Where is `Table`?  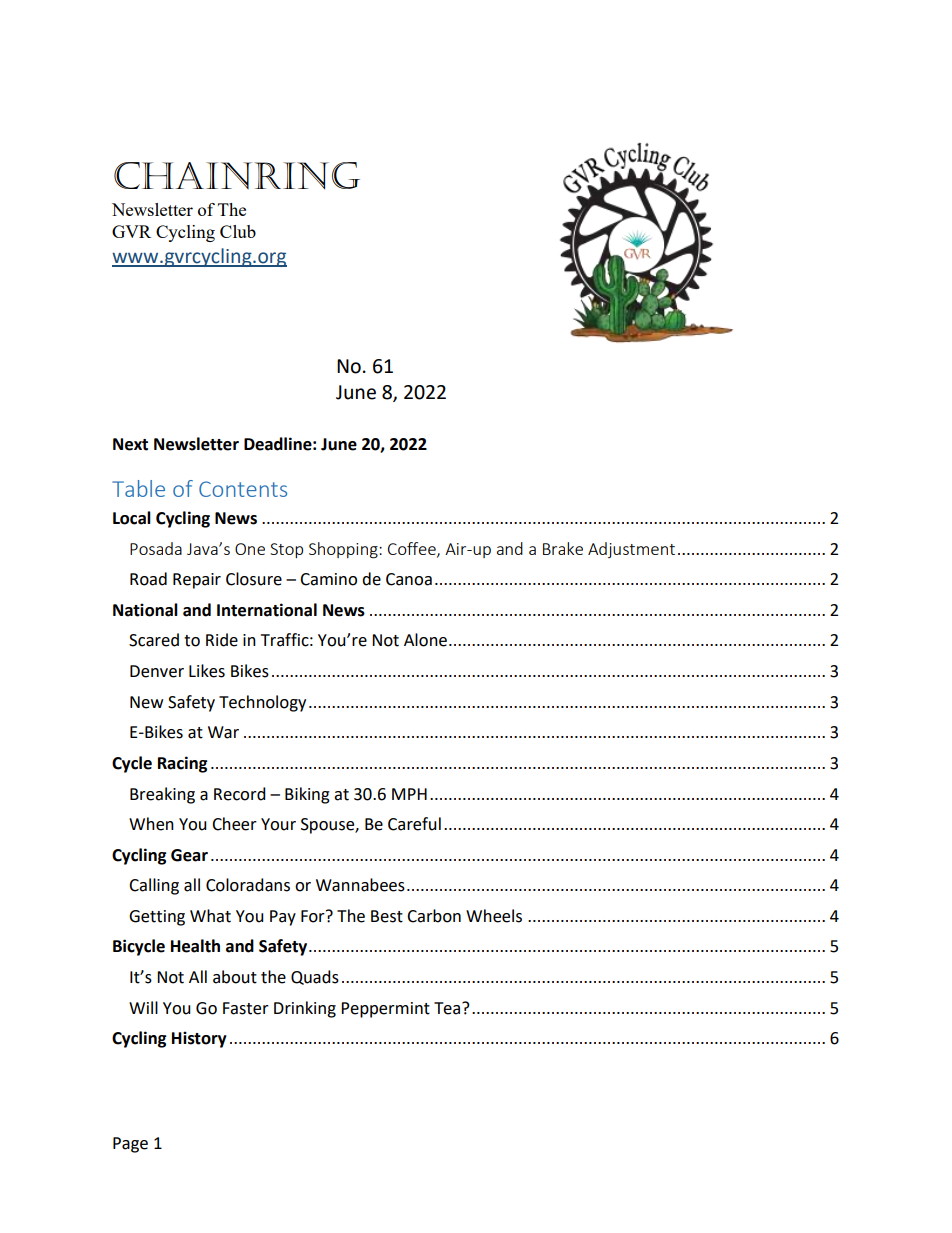
Table is located at coordinates (138, 488).
